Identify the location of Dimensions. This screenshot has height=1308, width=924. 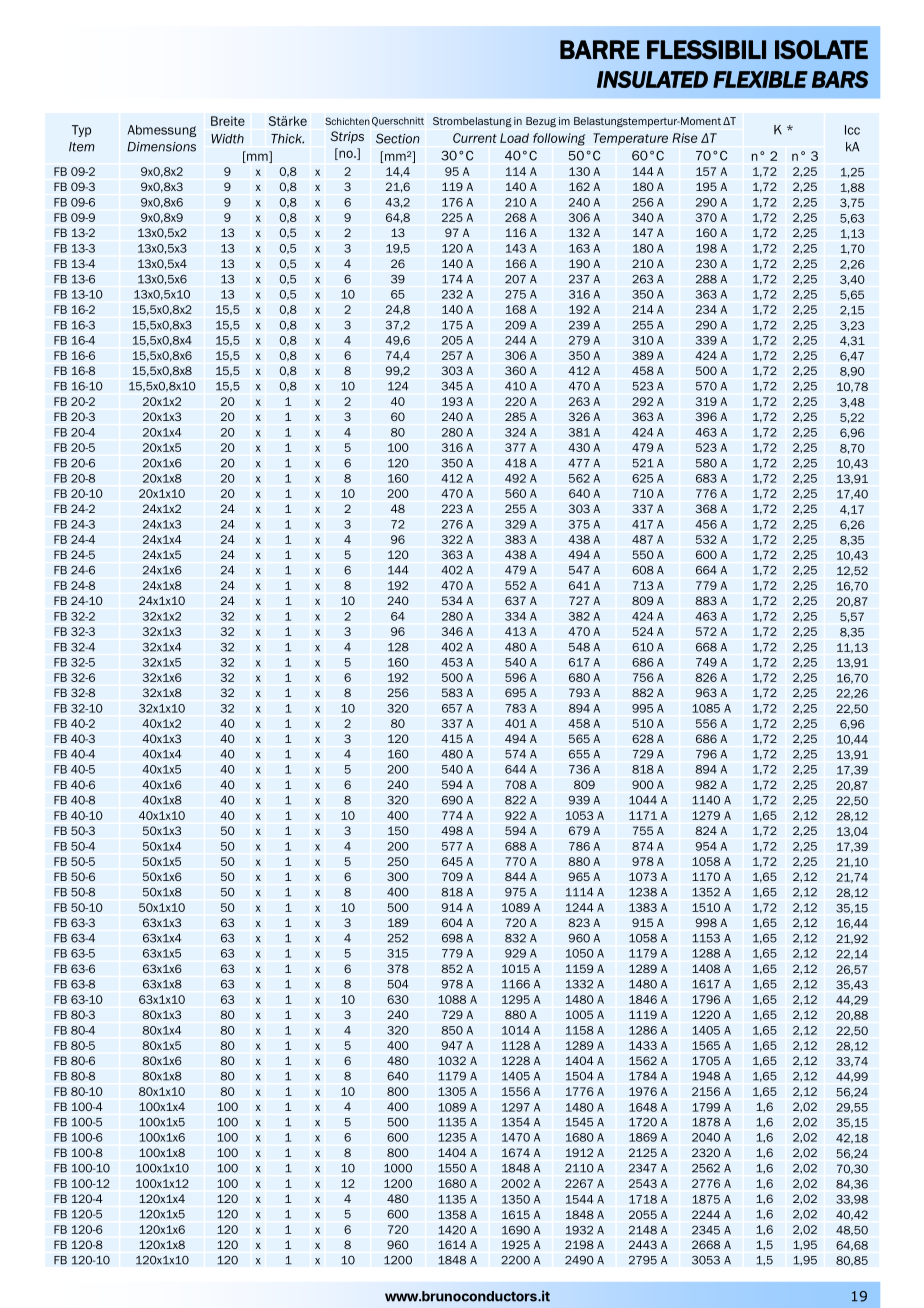
(161, 147).
